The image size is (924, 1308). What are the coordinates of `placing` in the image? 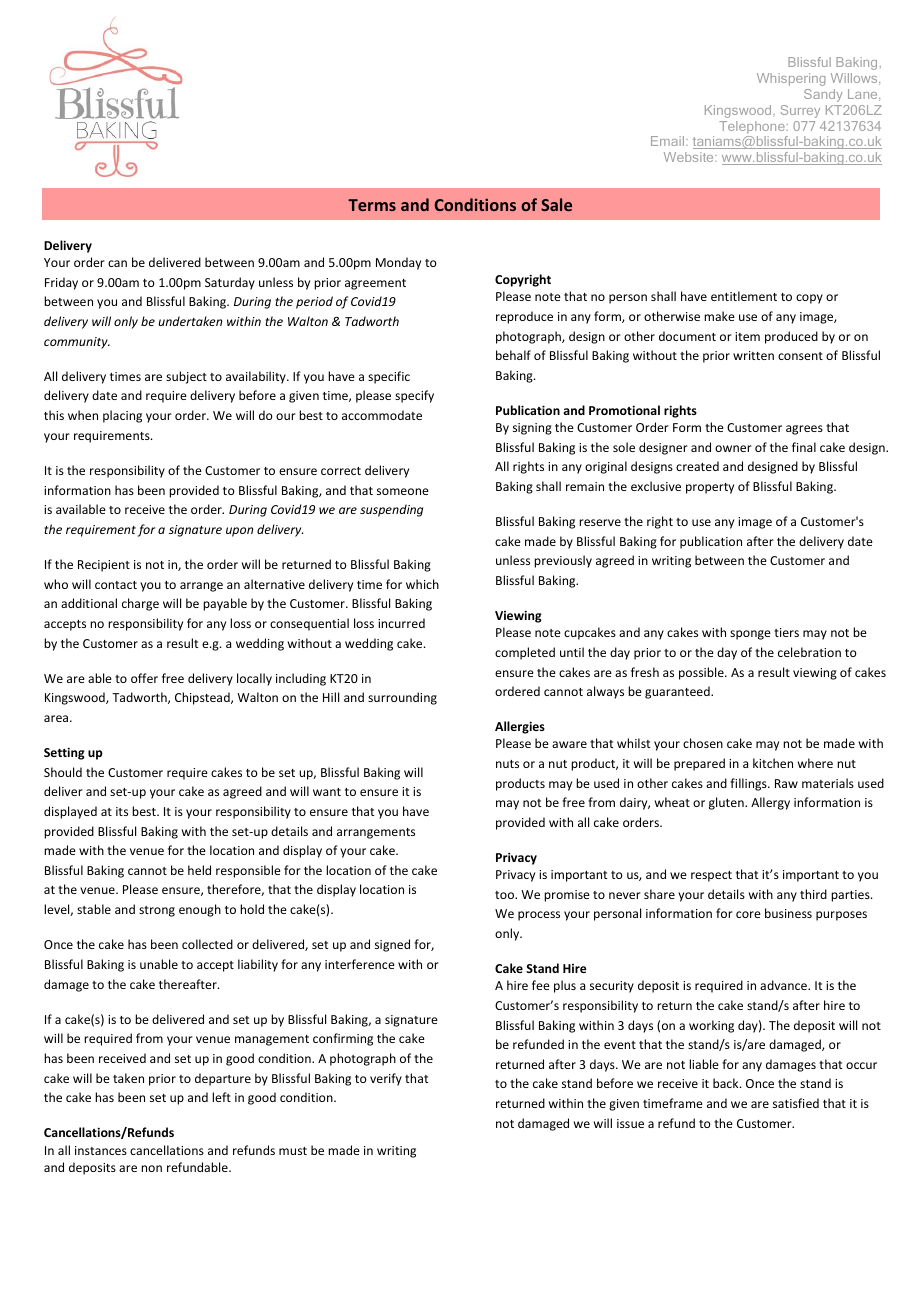 It's located at (122, 416).
